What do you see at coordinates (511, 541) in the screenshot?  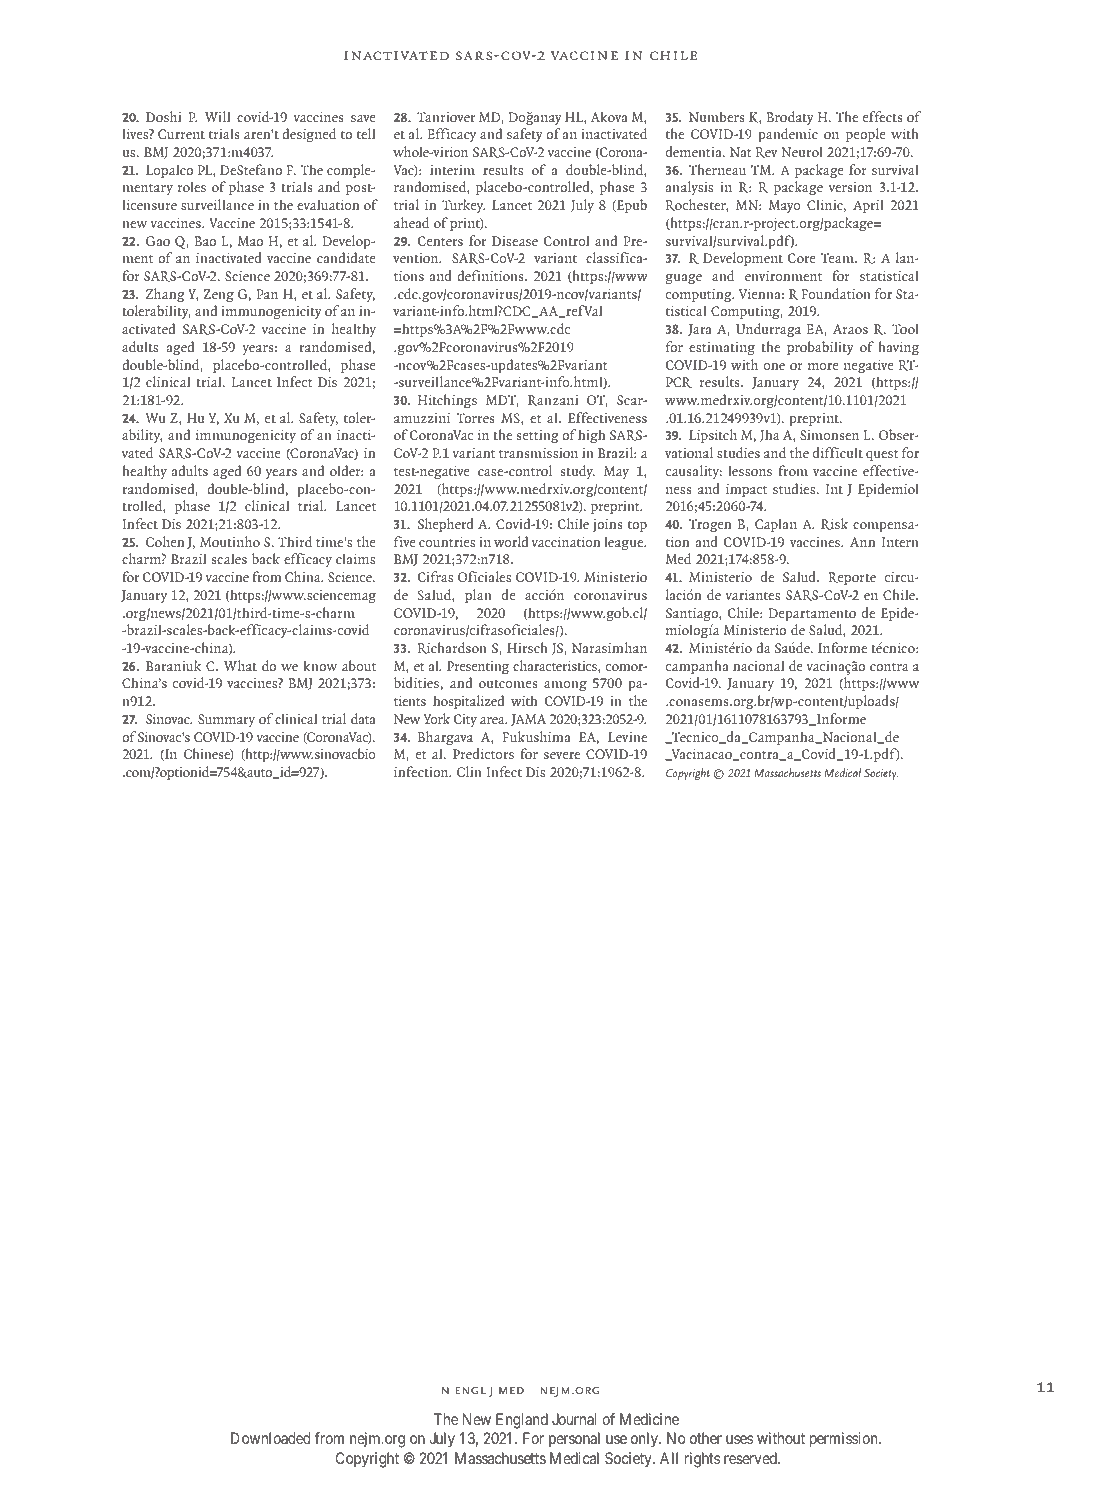 I see `world` at bounding box center [511, 541].
